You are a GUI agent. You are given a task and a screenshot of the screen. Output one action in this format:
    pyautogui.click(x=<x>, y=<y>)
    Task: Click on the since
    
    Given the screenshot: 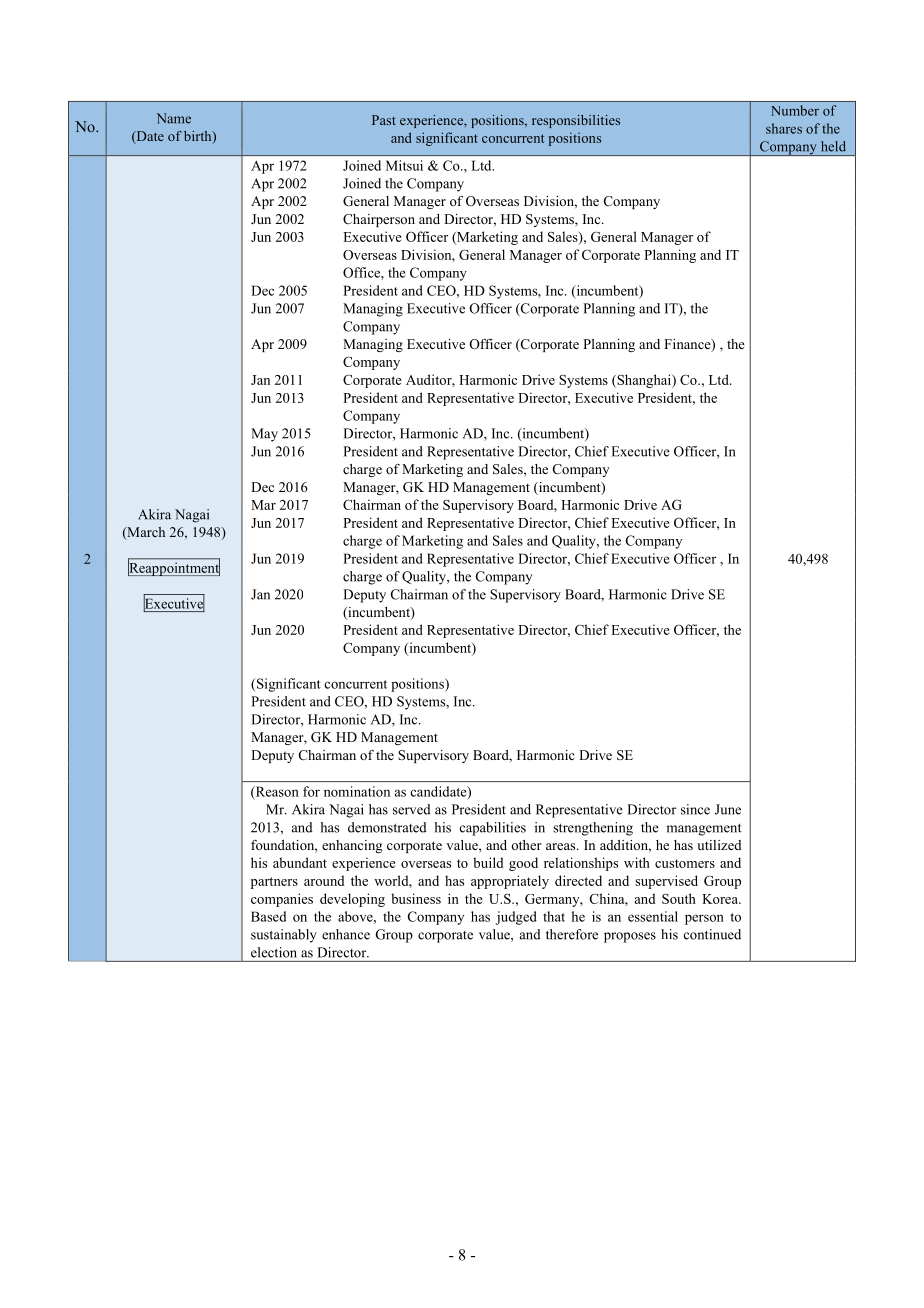 What is the action you would take?
    pyautogui.click(x=695, y=809)
